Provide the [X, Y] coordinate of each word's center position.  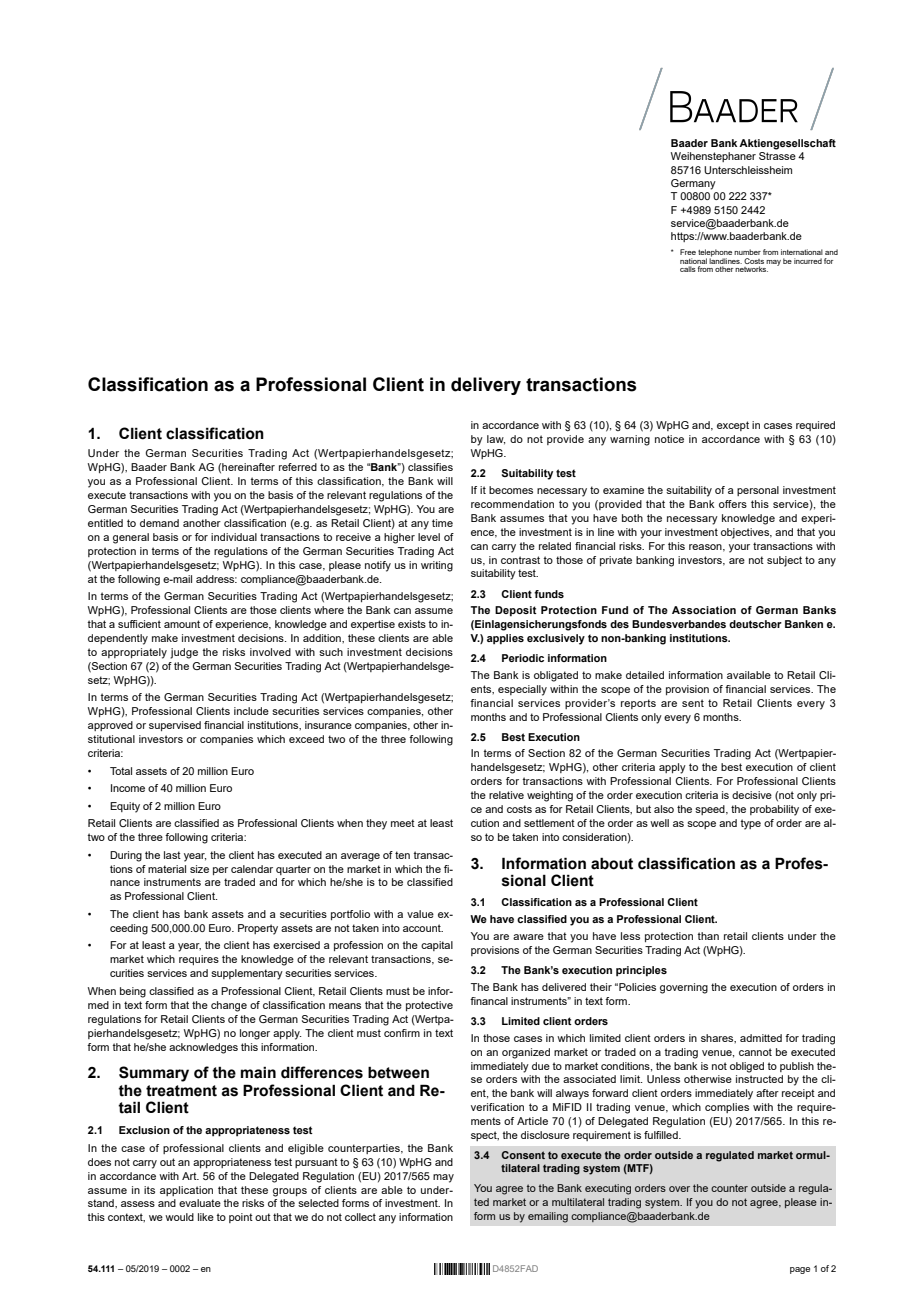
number [747, 252]
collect [360, 1217]
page [800, 1270]
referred [298, 467]
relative [506, 795]
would [179, 1217]
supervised [175, 726]
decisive [752, 795]
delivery [486, 386]
